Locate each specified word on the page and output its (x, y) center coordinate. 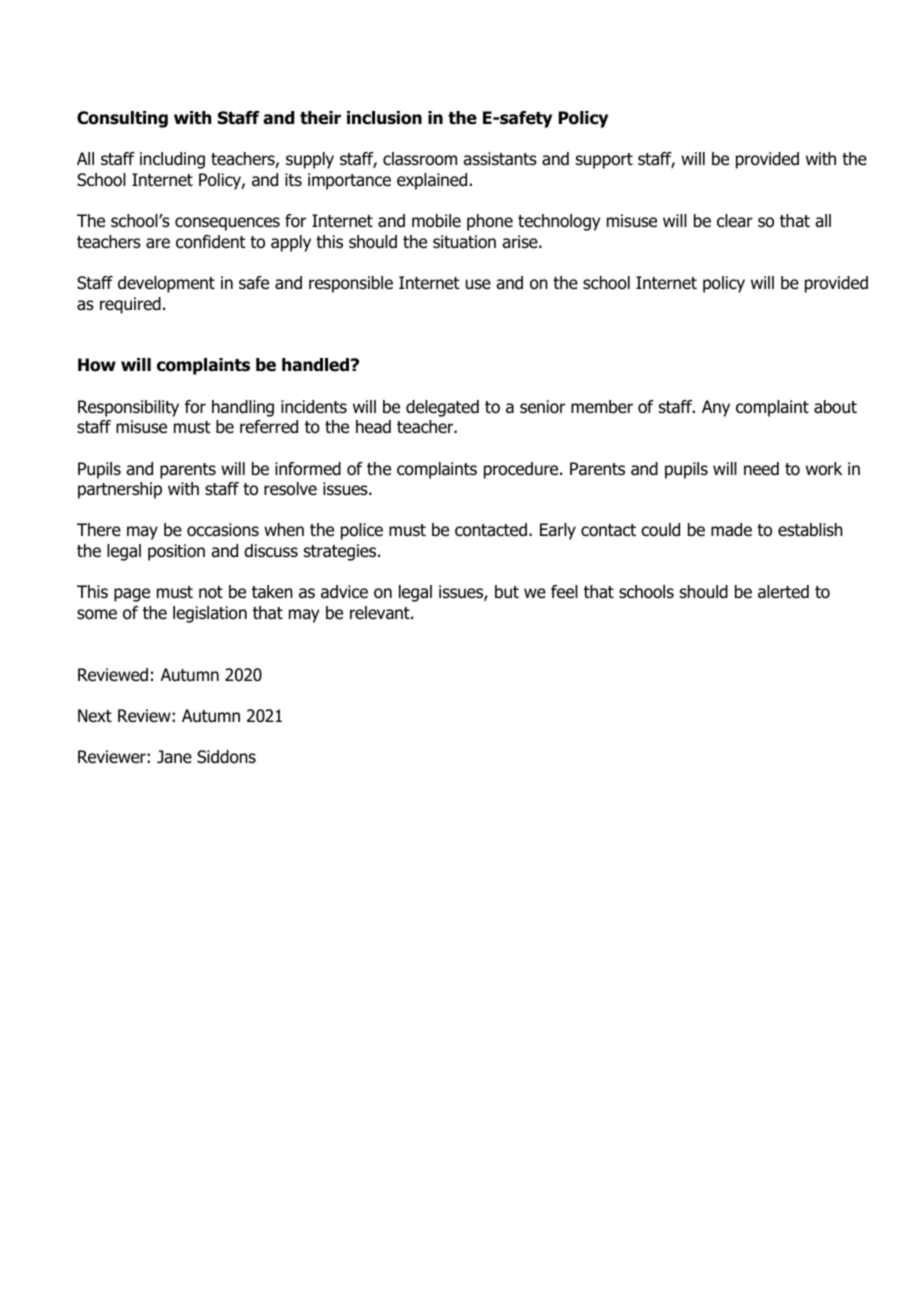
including (172, 160)
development (166, 284)
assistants (500, 159)
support (604, 161)
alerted (783, 592)
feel (564, 592)
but (507, 592)
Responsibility (128, 408)
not (211, 592)
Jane (174, 757)
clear (735, 221)
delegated (442, 408)
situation (464, 242)
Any (716, 408)
